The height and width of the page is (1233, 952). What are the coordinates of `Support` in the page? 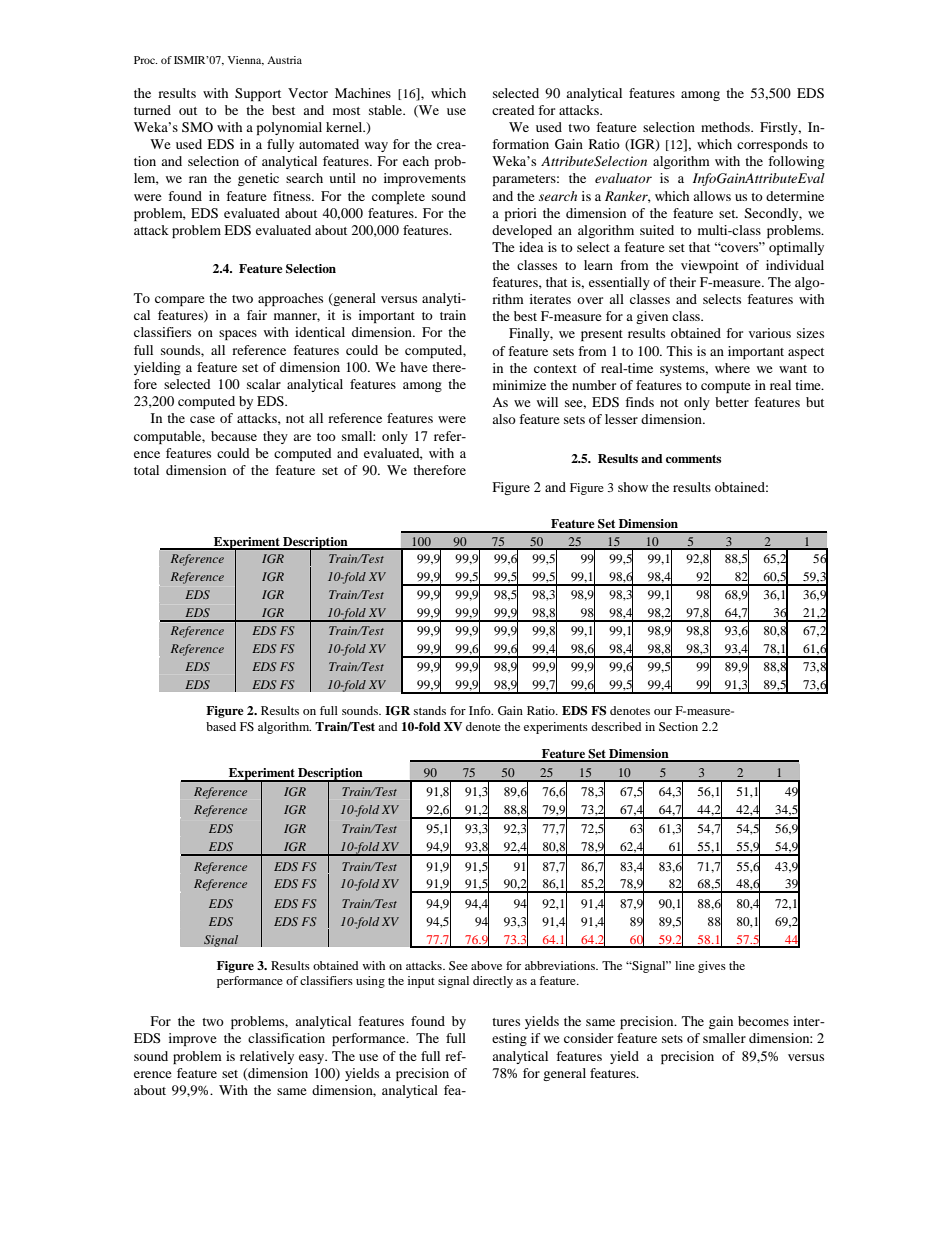 It's located at (258, 94).
